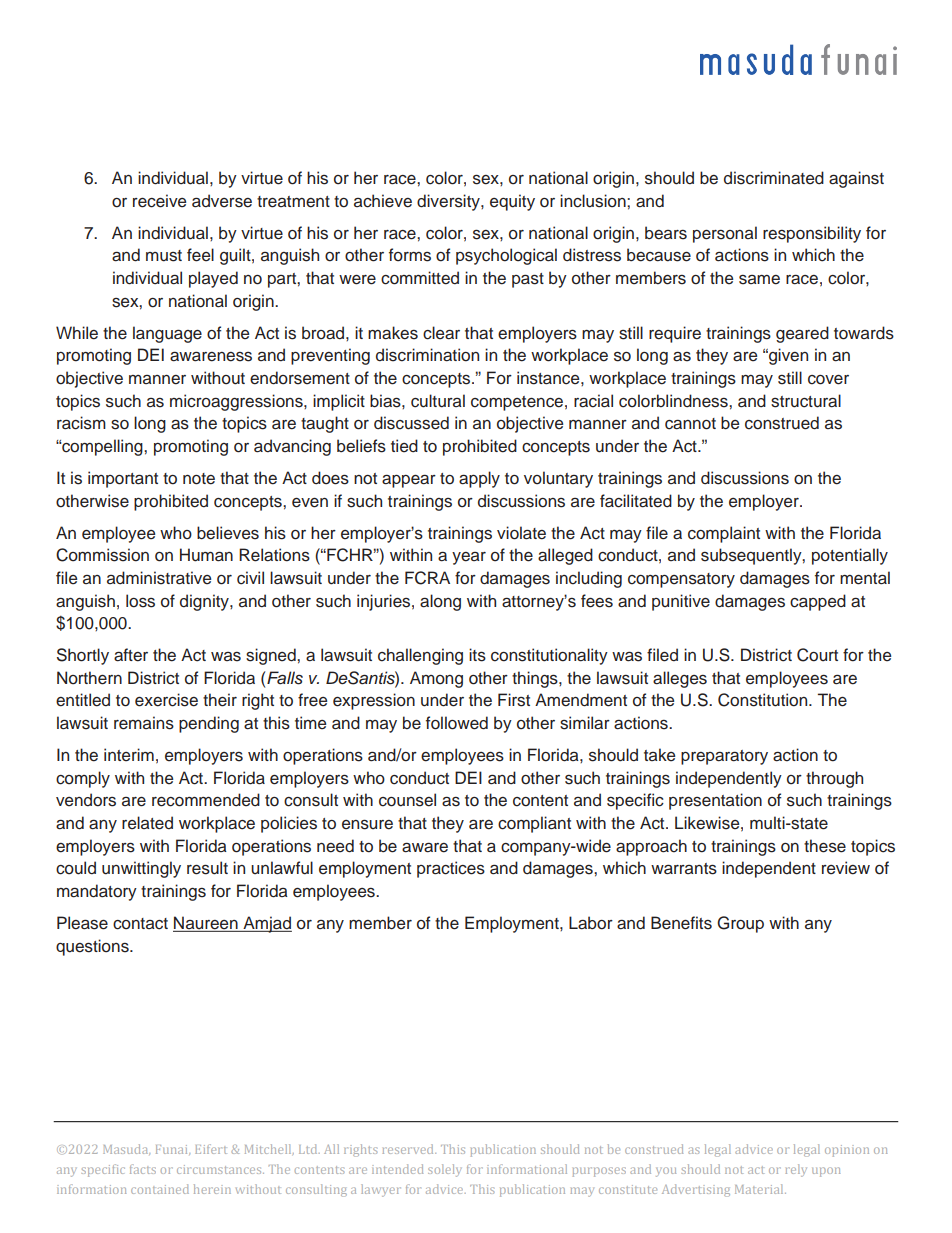 This document has width=952, height=1233. Describe the element at coordinates (206, 555) in the document. I see `Human` at that location.
